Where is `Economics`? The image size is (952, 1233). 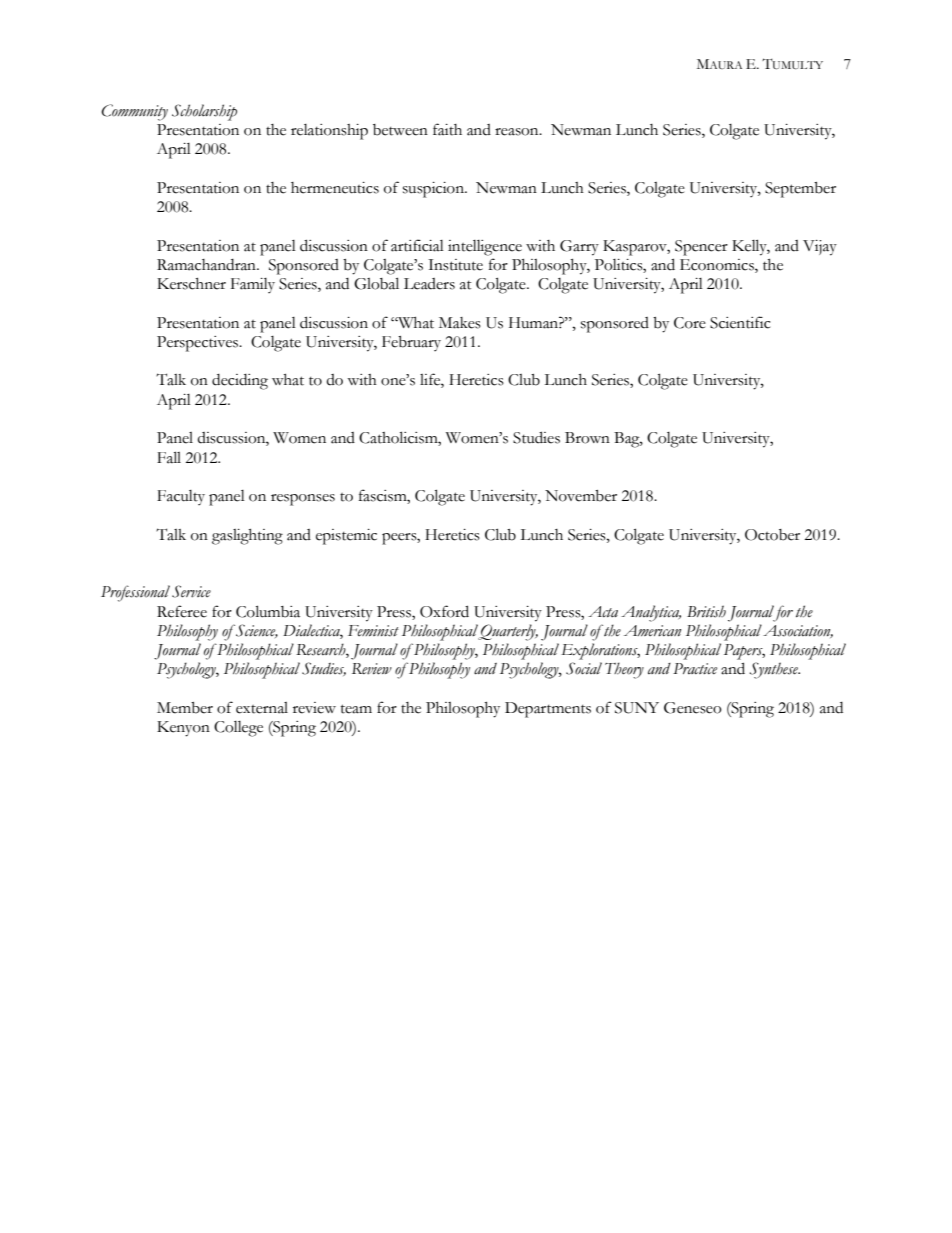
Economics is located at coordinates (718, 265).
